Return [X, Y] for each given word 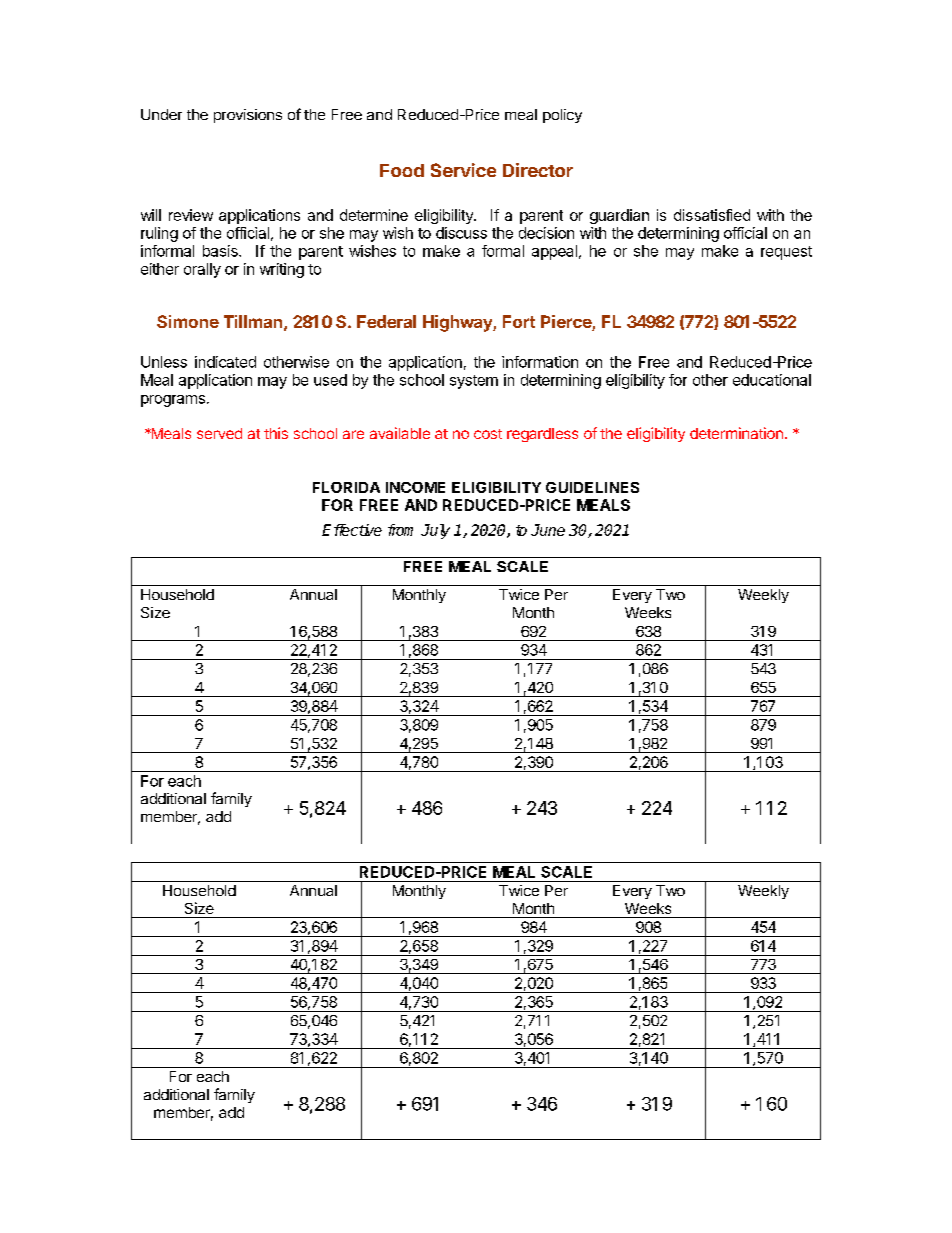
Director [538, 170]
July [435, 531]
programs [173, 401]
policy [562, 116]
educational [772, 380]
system [474, 382]
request [786, 253]
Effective [352, 530]
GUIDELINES [592, 487]
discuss [461, 233]
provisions [248, 116]
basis [221, 251]
